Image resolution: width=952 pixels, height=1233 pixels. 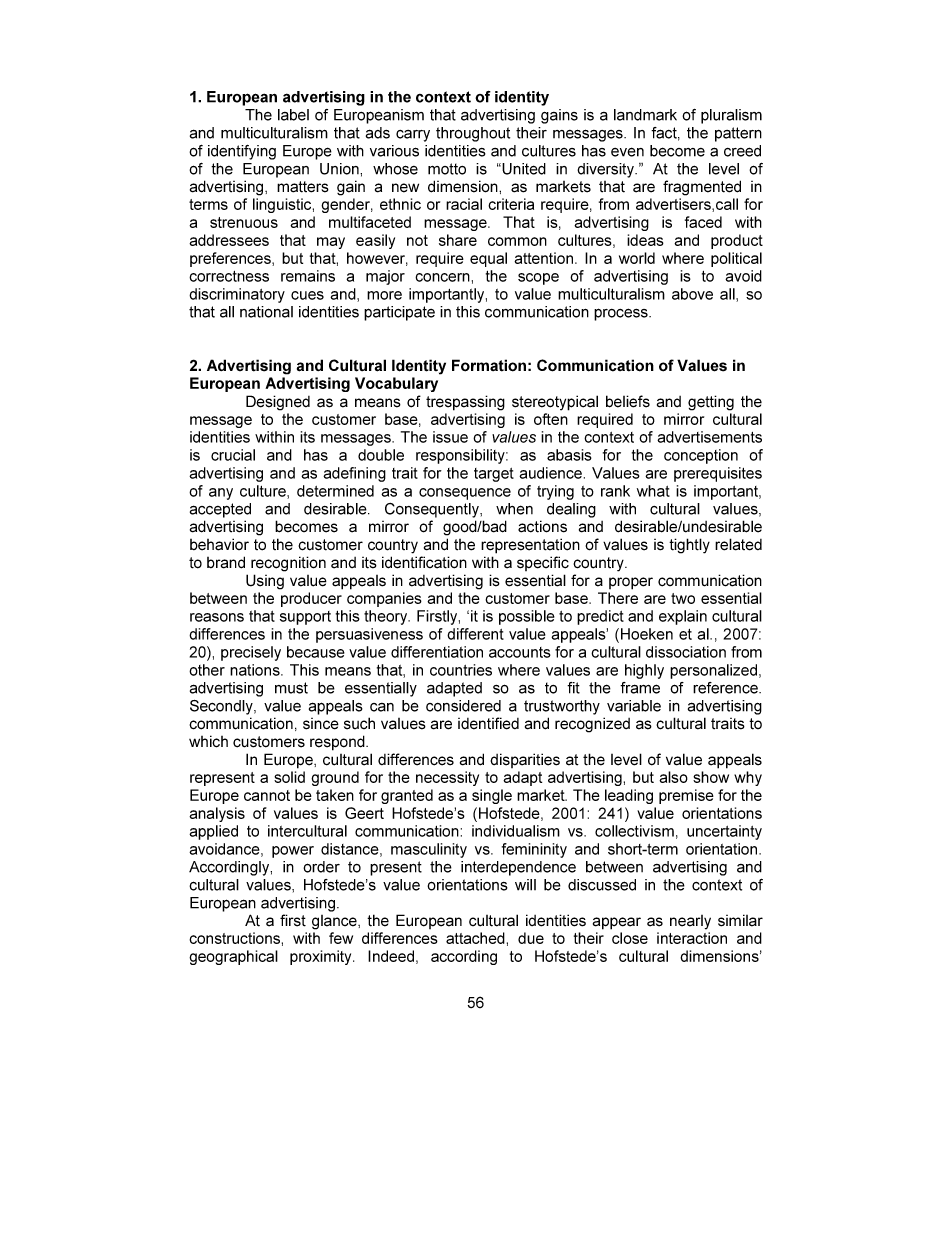 What do you see at coordinates (473, 134) in the screenshot?
I see `throughout` at bounding box center [473, 134].
